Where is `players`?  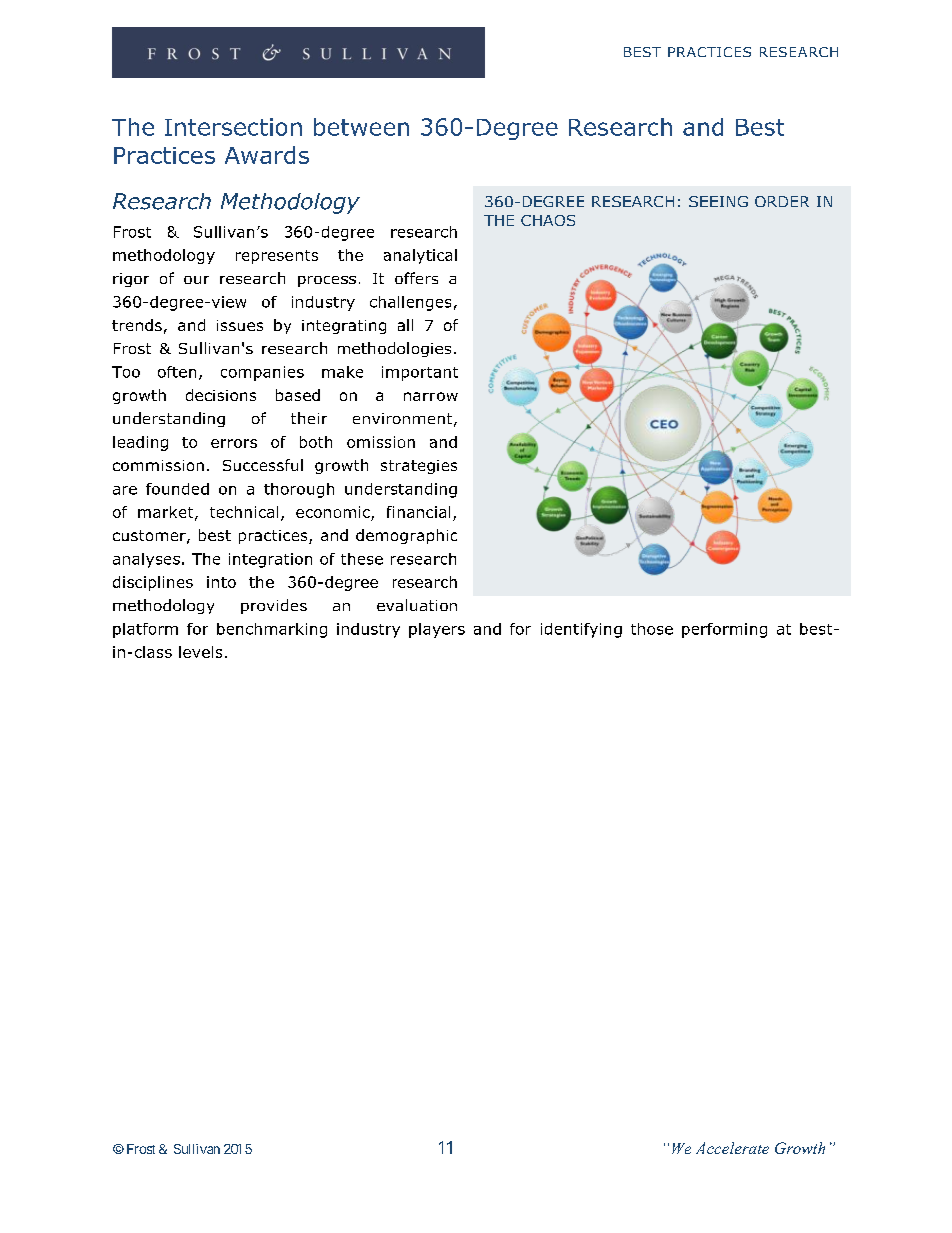
players is located at coordinates (437, 630).
